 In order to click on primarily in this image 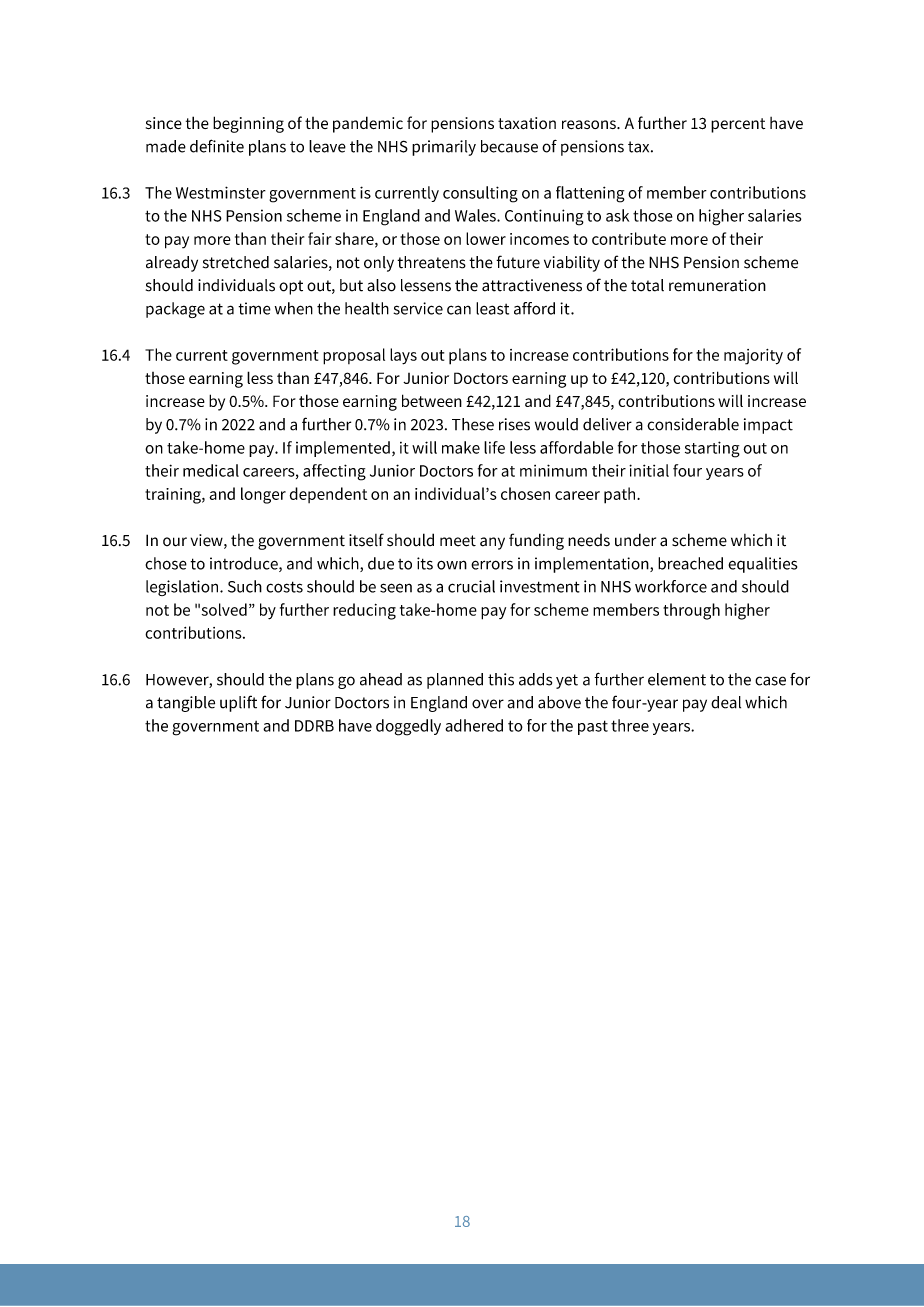, I will do `click(444, 148)`.
